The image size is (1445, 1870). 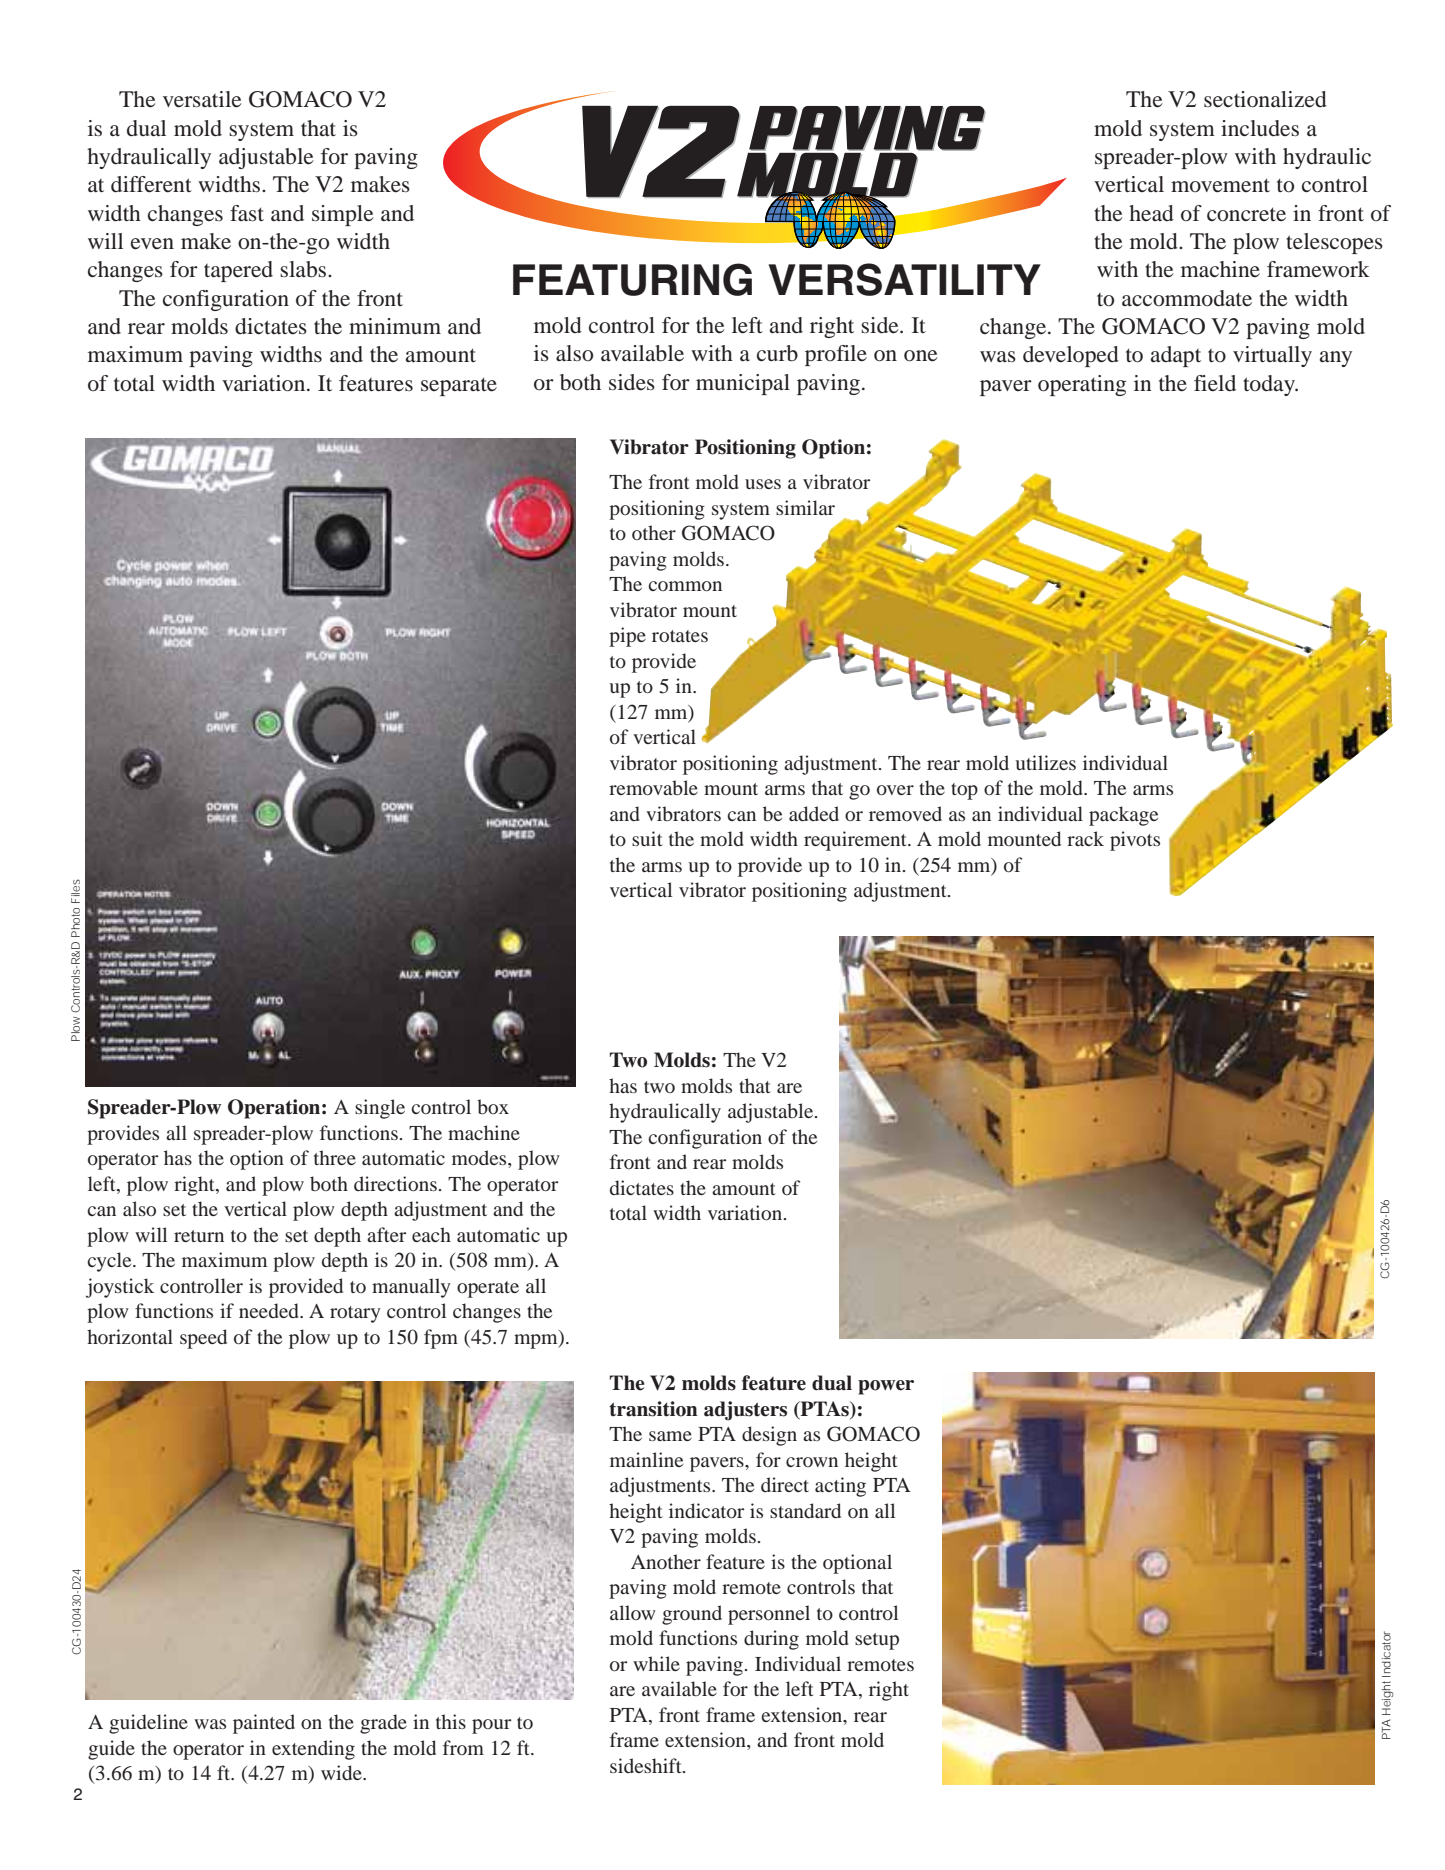 What do you see at coordinates (480, 1159) in the screenshot?
I see `modes` at bounding box center [480, 1159].
